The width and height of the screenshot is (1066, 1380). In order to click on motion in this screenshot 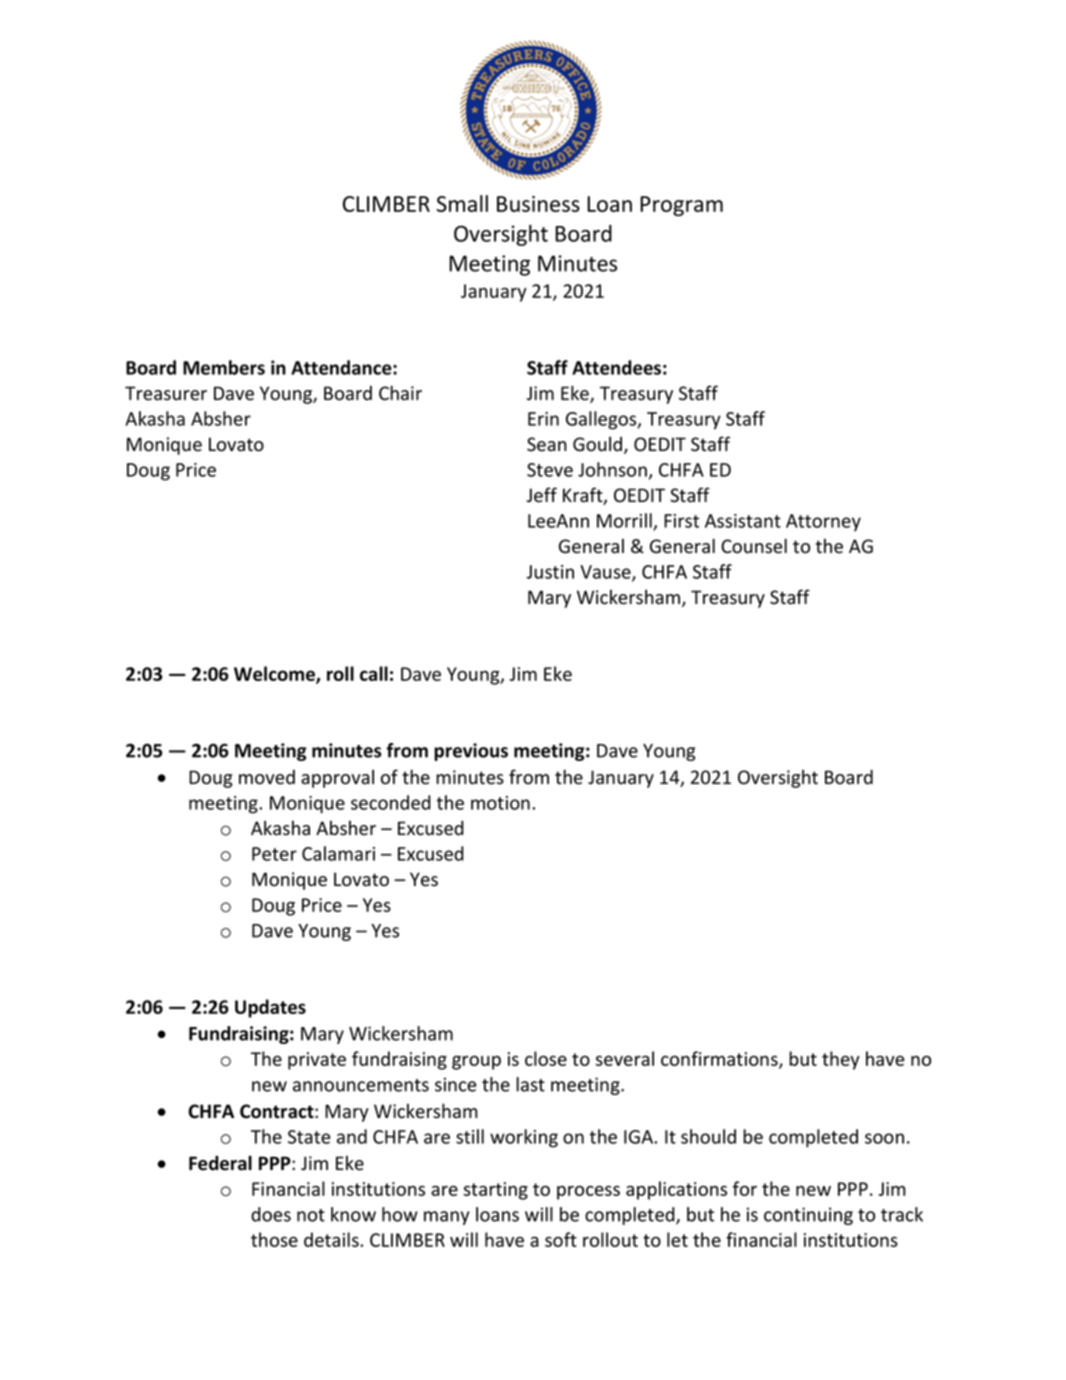, I will do `click(500, 803)`.
